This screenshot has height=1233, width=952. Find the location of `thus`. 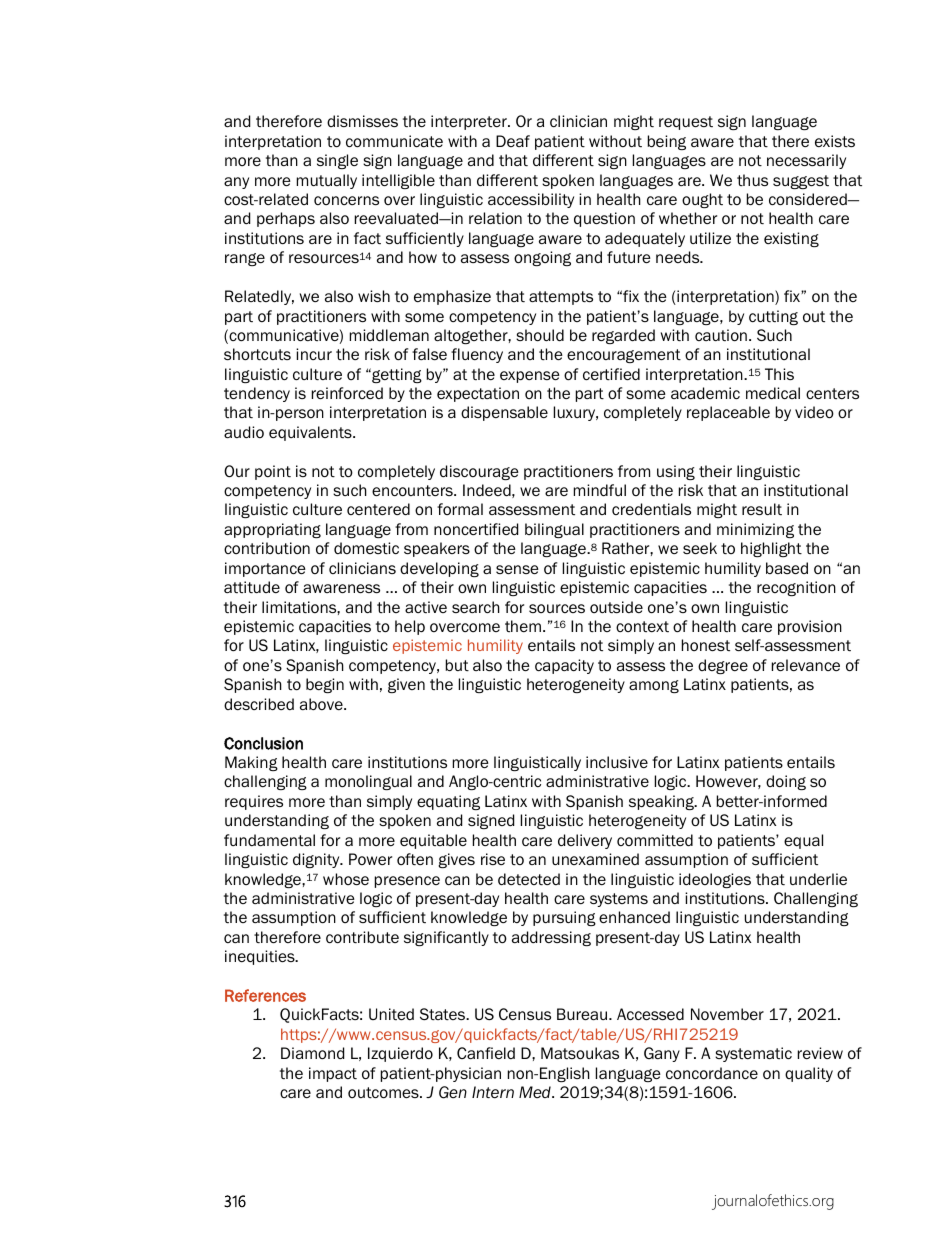

thus is located at coordinates (752, 180).
